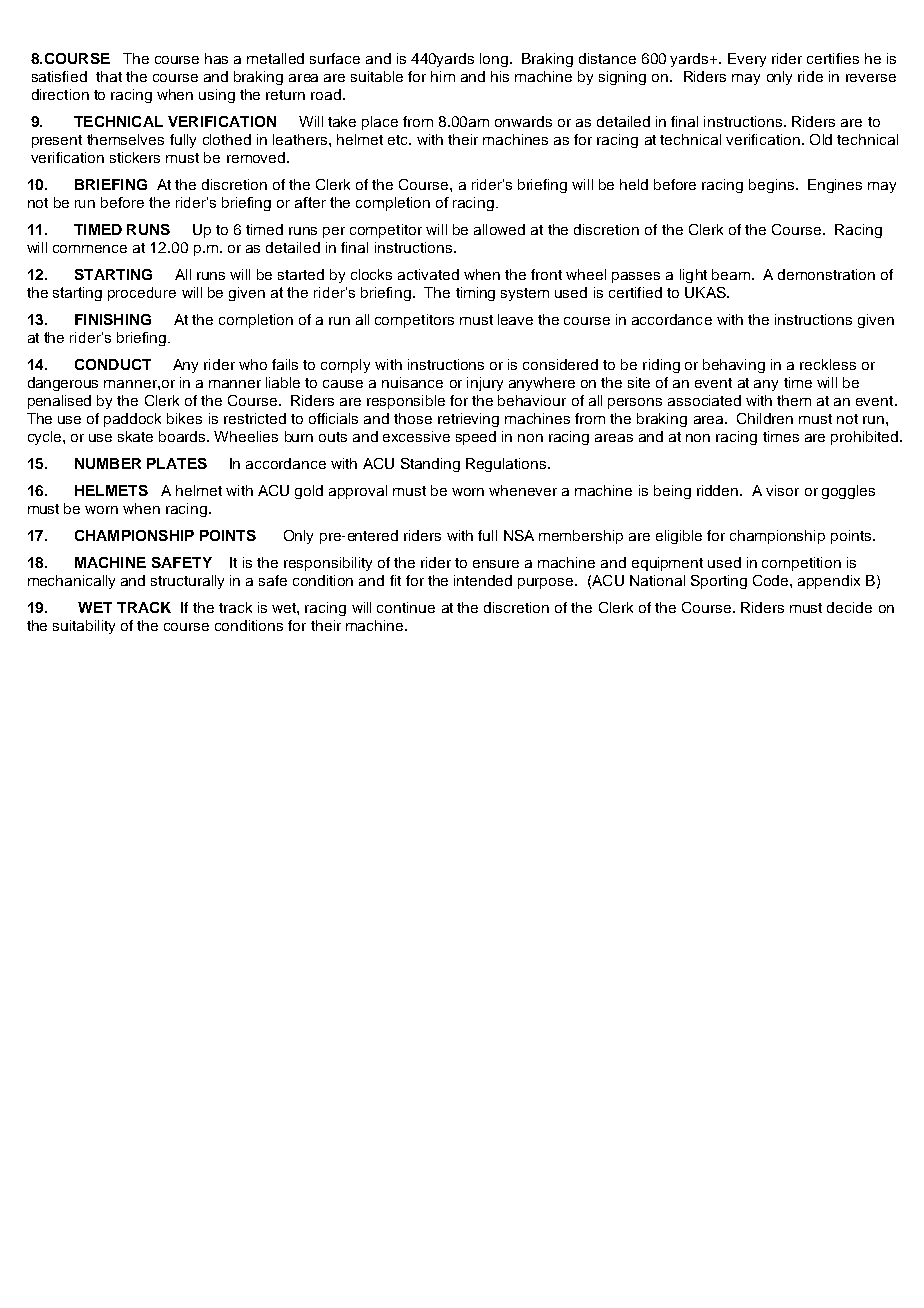 This page has width=924, height=1308. Describe the element at coordinates (476, 438) in the page. I see `speed` at that location.
